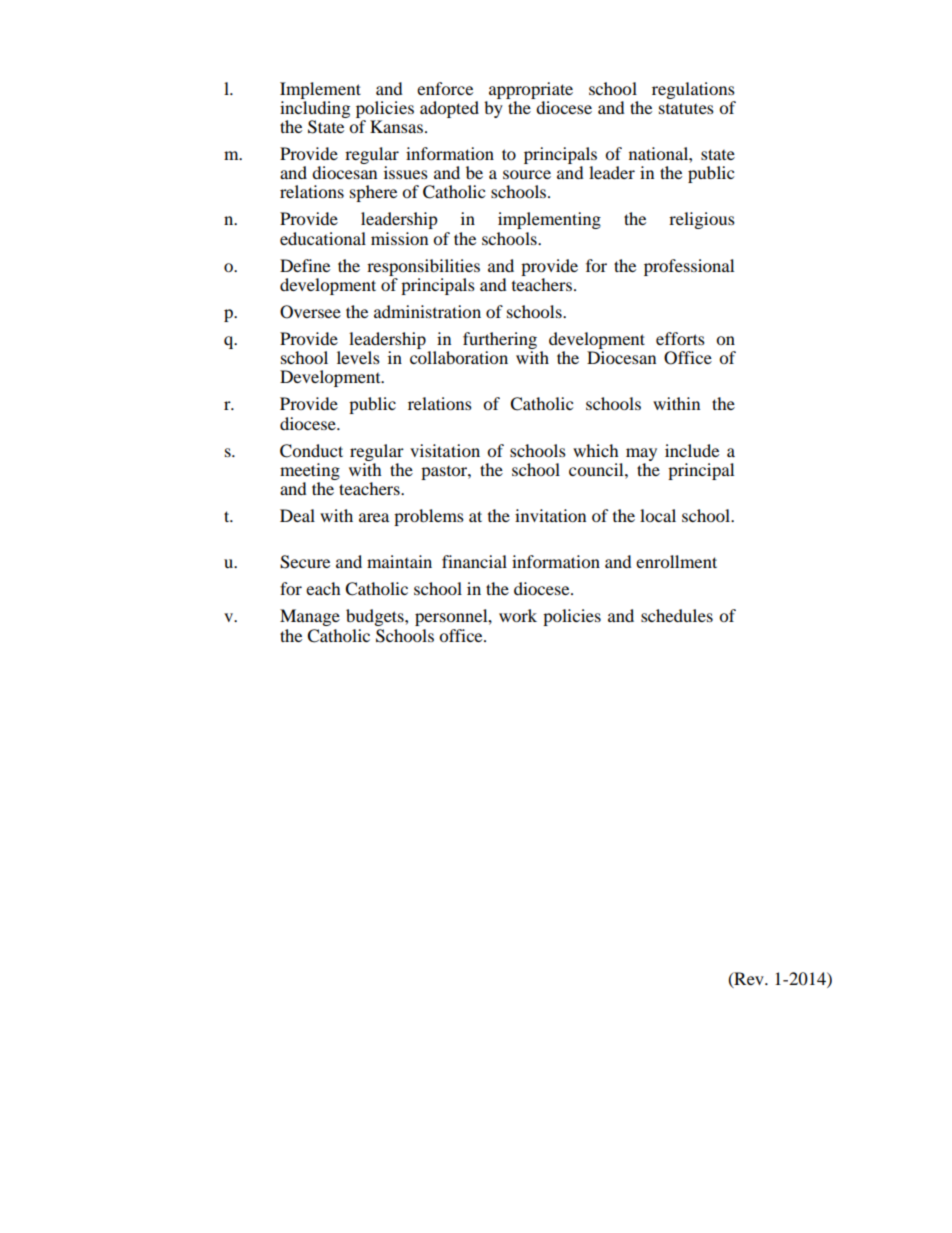 The width and height of the screenshot is (952, 1233). What do you see at coordinates (527, 174) in the screenshot?
I see `source` at bounding box center [527, 174].
